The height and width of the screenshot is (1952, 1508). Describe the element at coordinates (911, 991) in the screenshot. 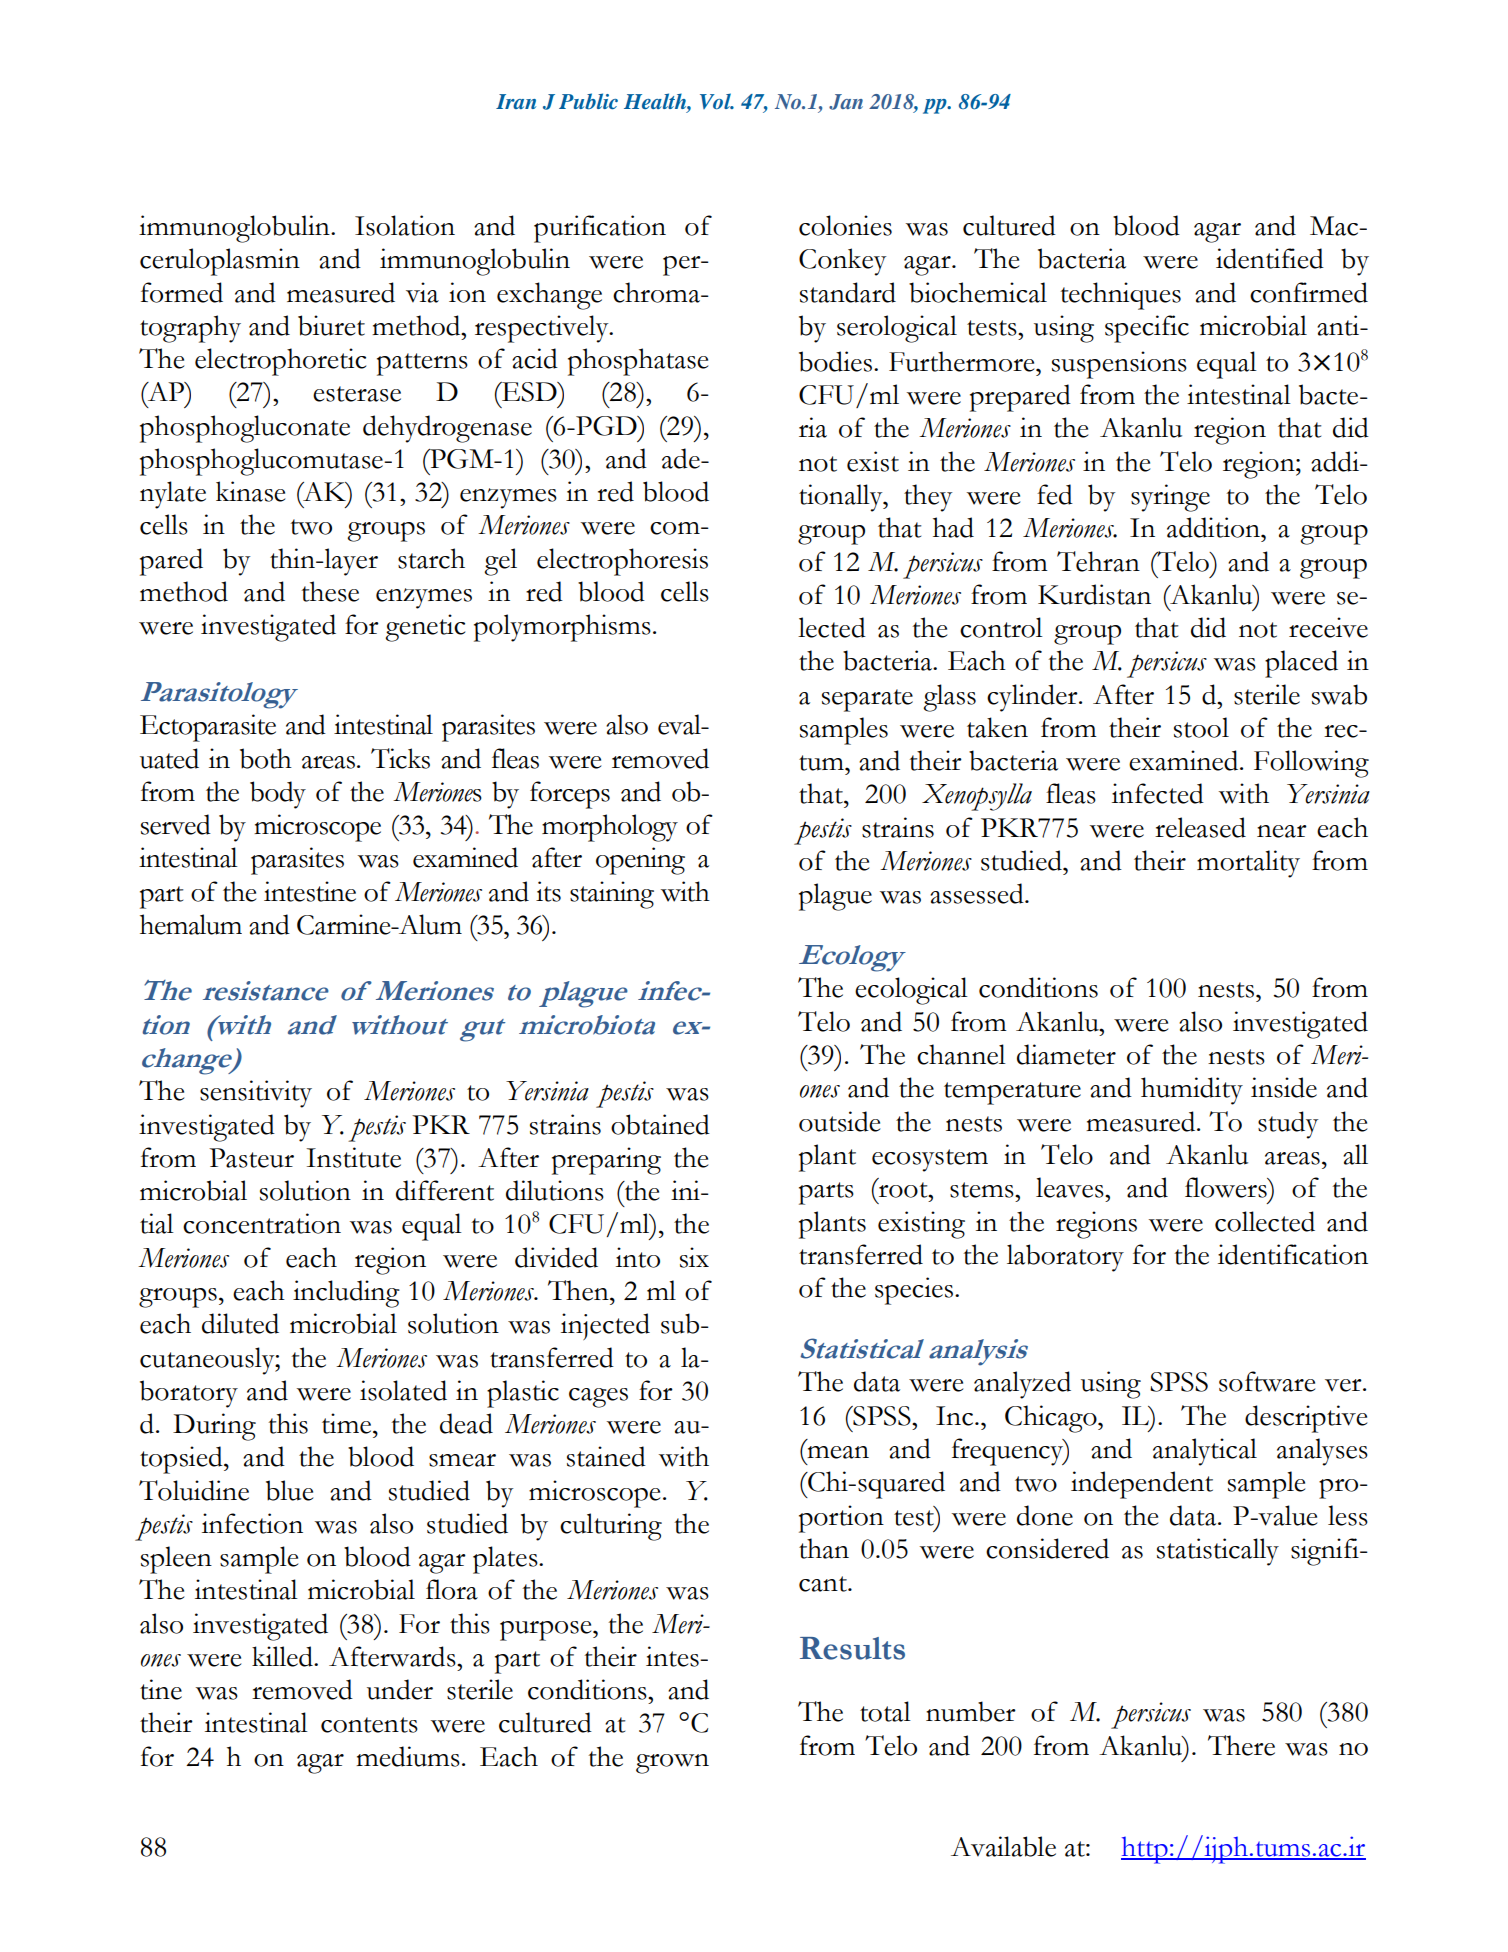

I see `ecological` at that location.
